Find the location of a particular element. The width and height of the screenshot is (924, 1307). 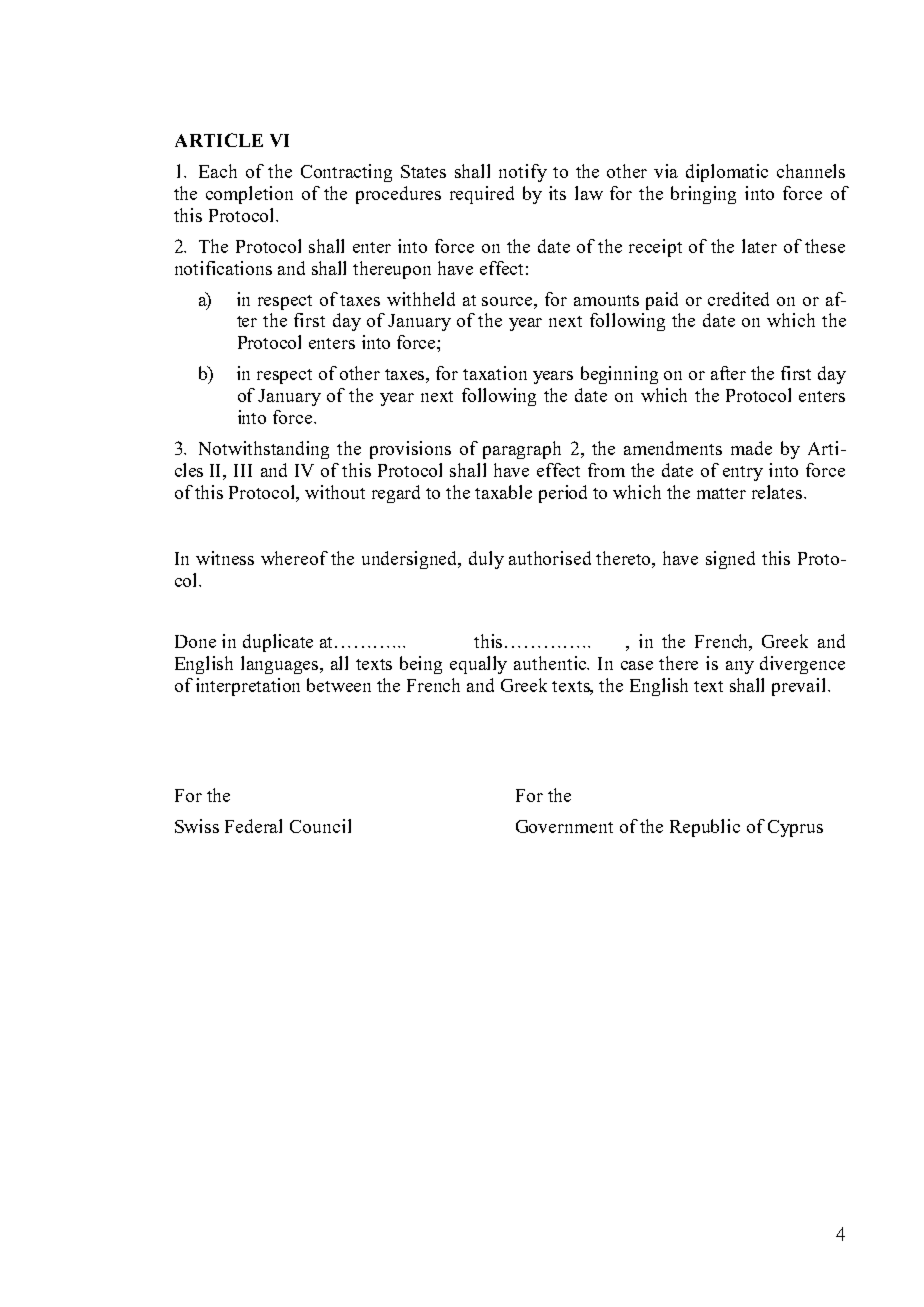

notifications is located at coordinates (223, 268).
